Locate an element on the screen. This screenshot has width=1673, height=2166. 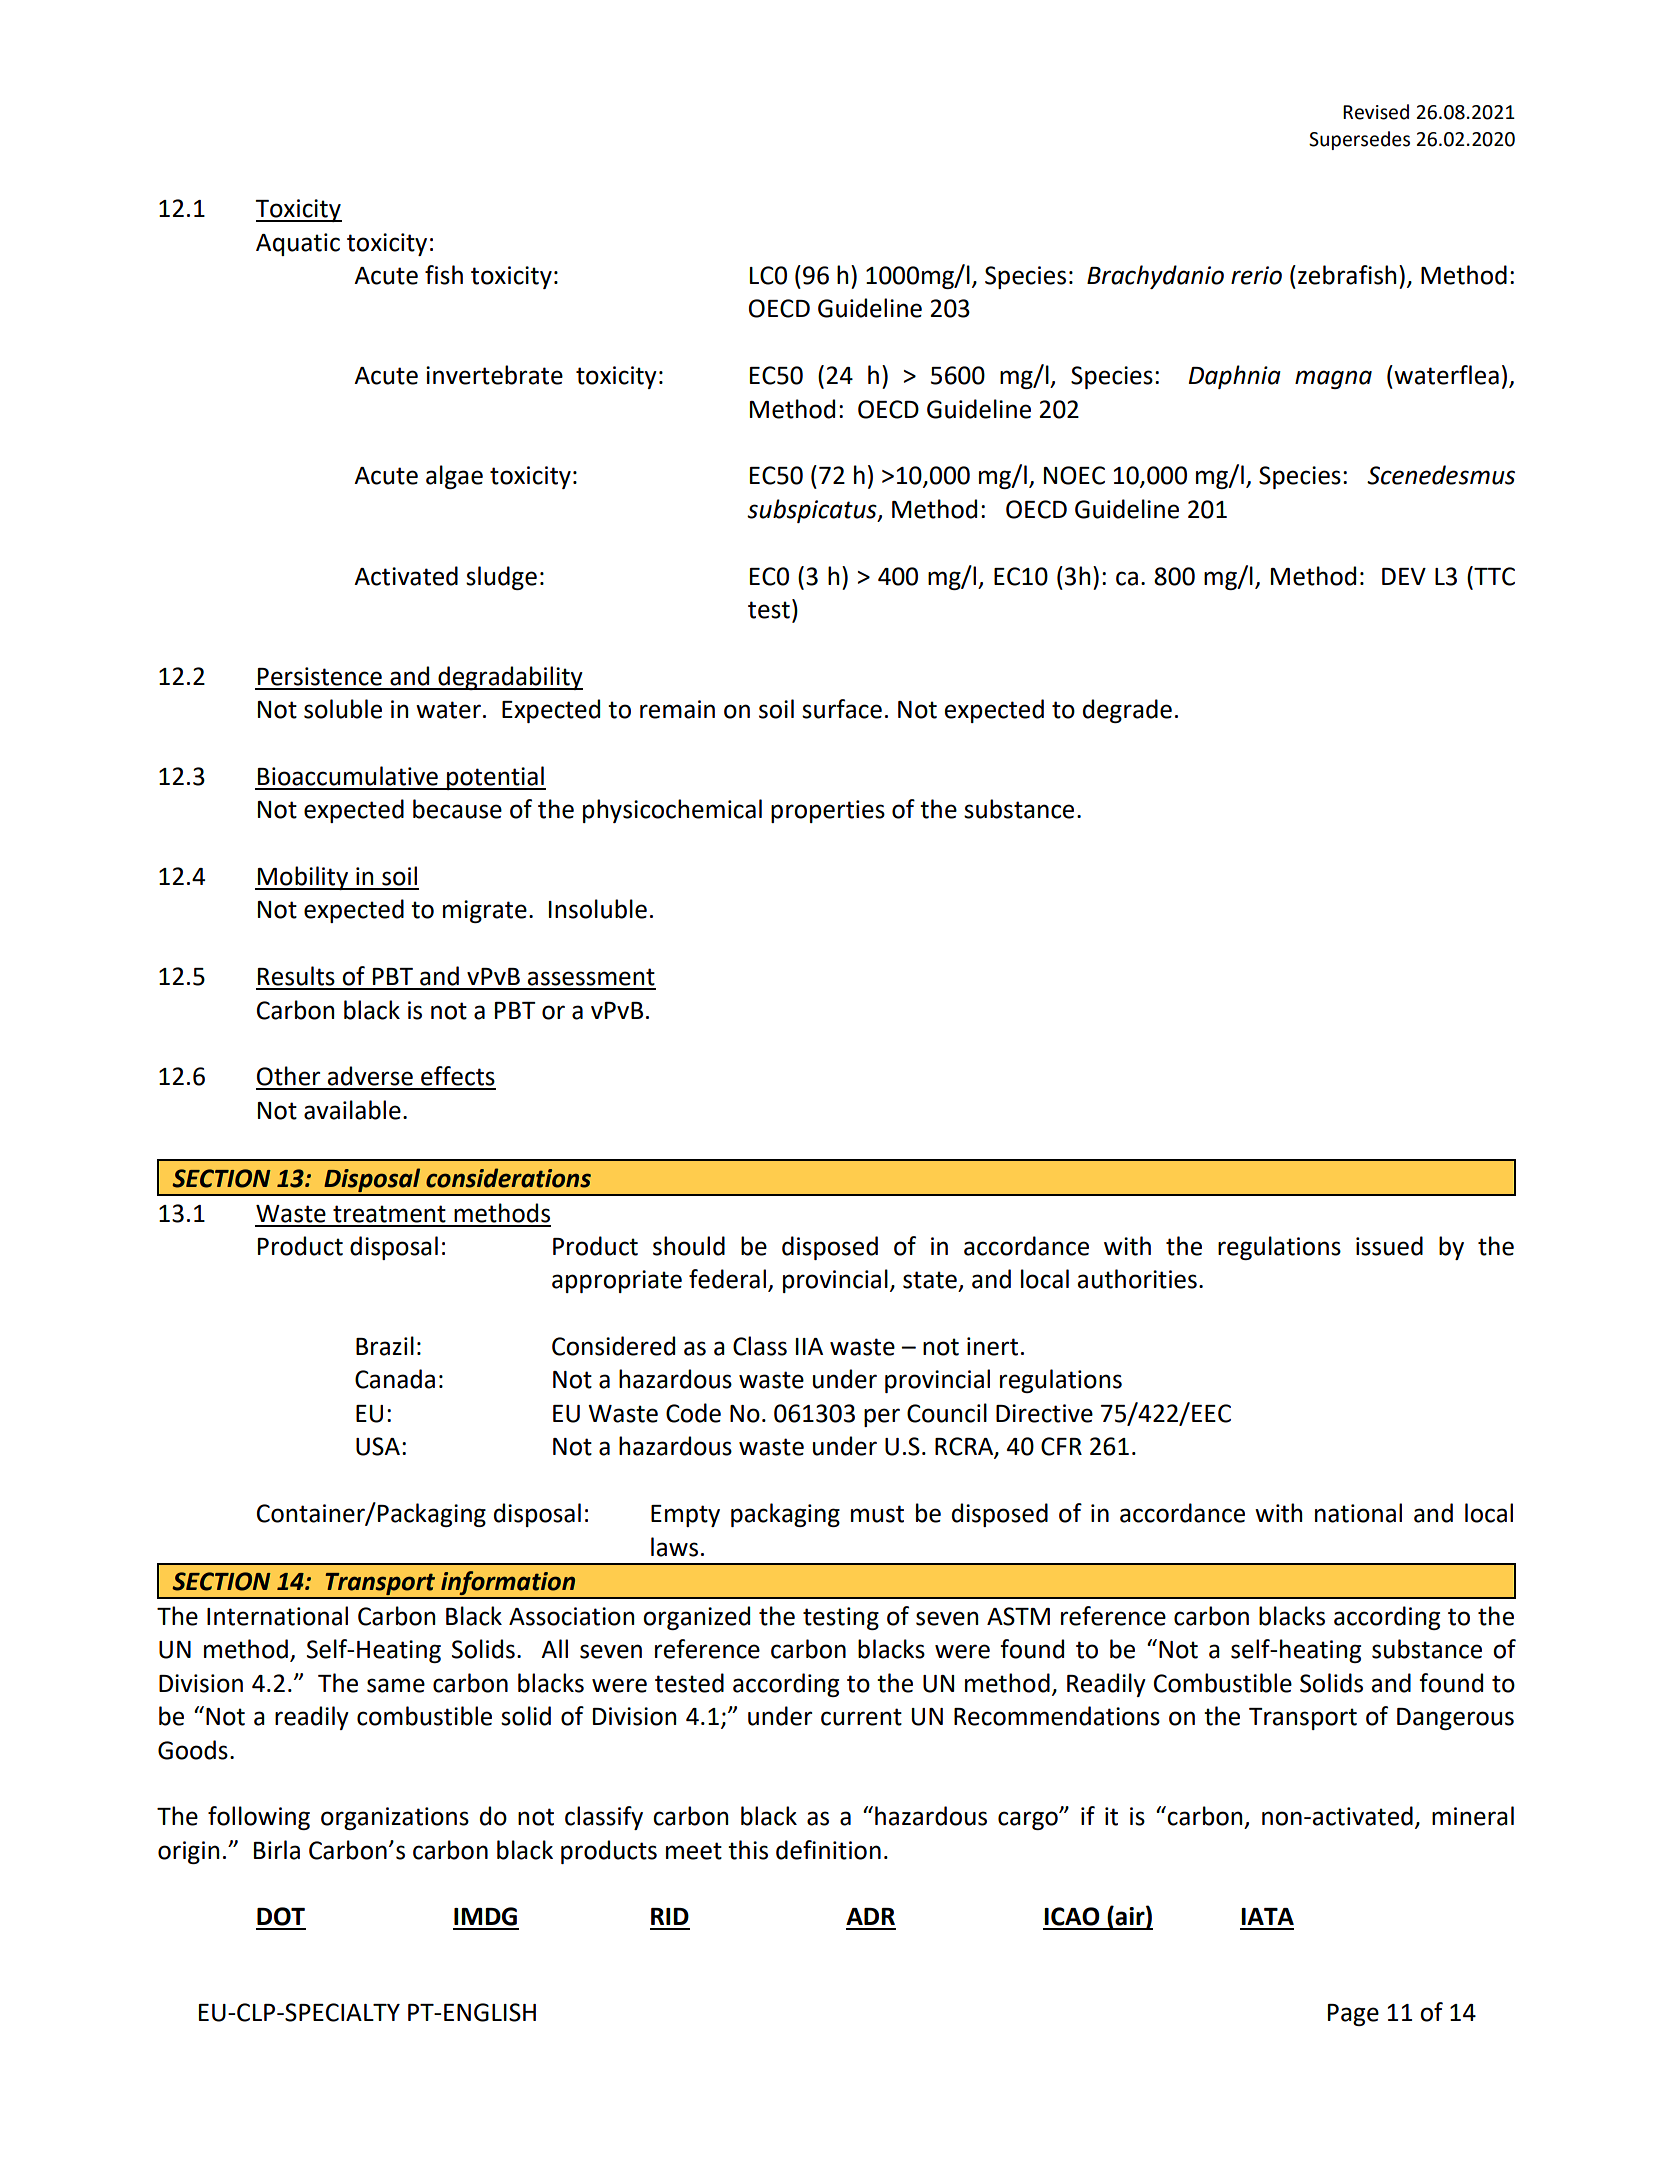
IIA is located at coordinates (809, 1346).
